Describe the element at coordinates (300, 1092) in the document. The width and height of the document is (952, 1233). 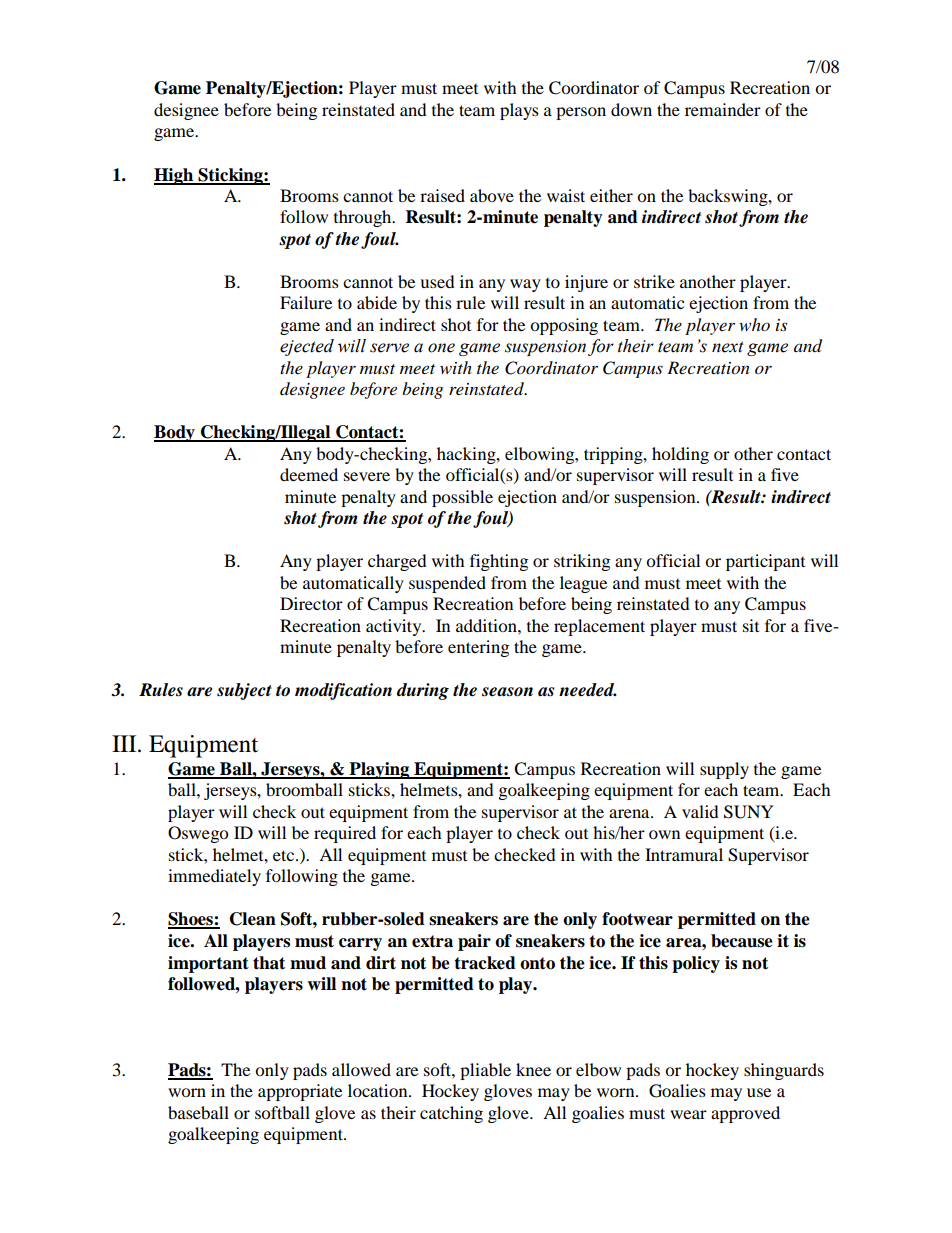
I see `appropriate` at that location.
